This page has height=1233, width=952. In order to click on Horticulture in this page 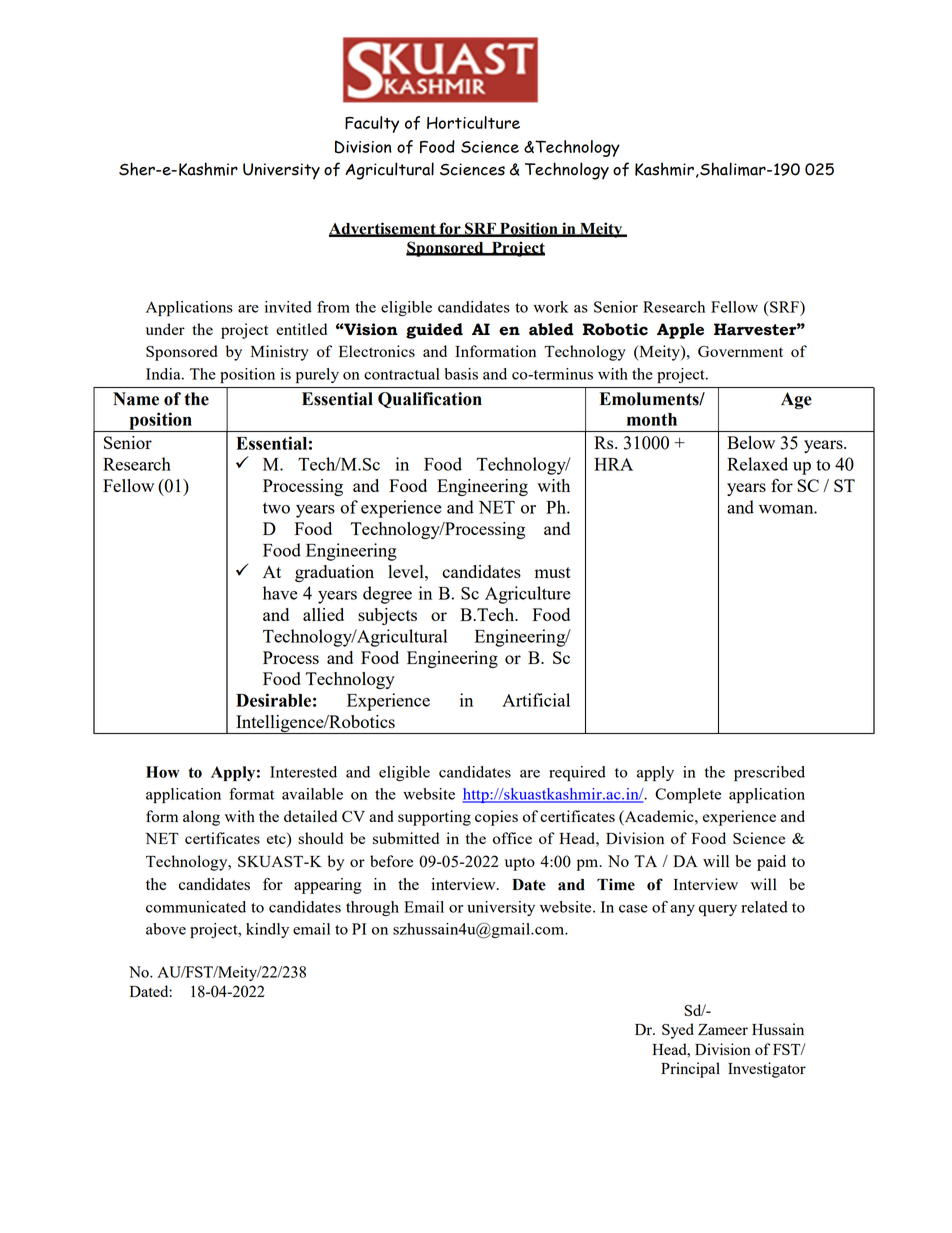, I will do `click(473, 122)`.
